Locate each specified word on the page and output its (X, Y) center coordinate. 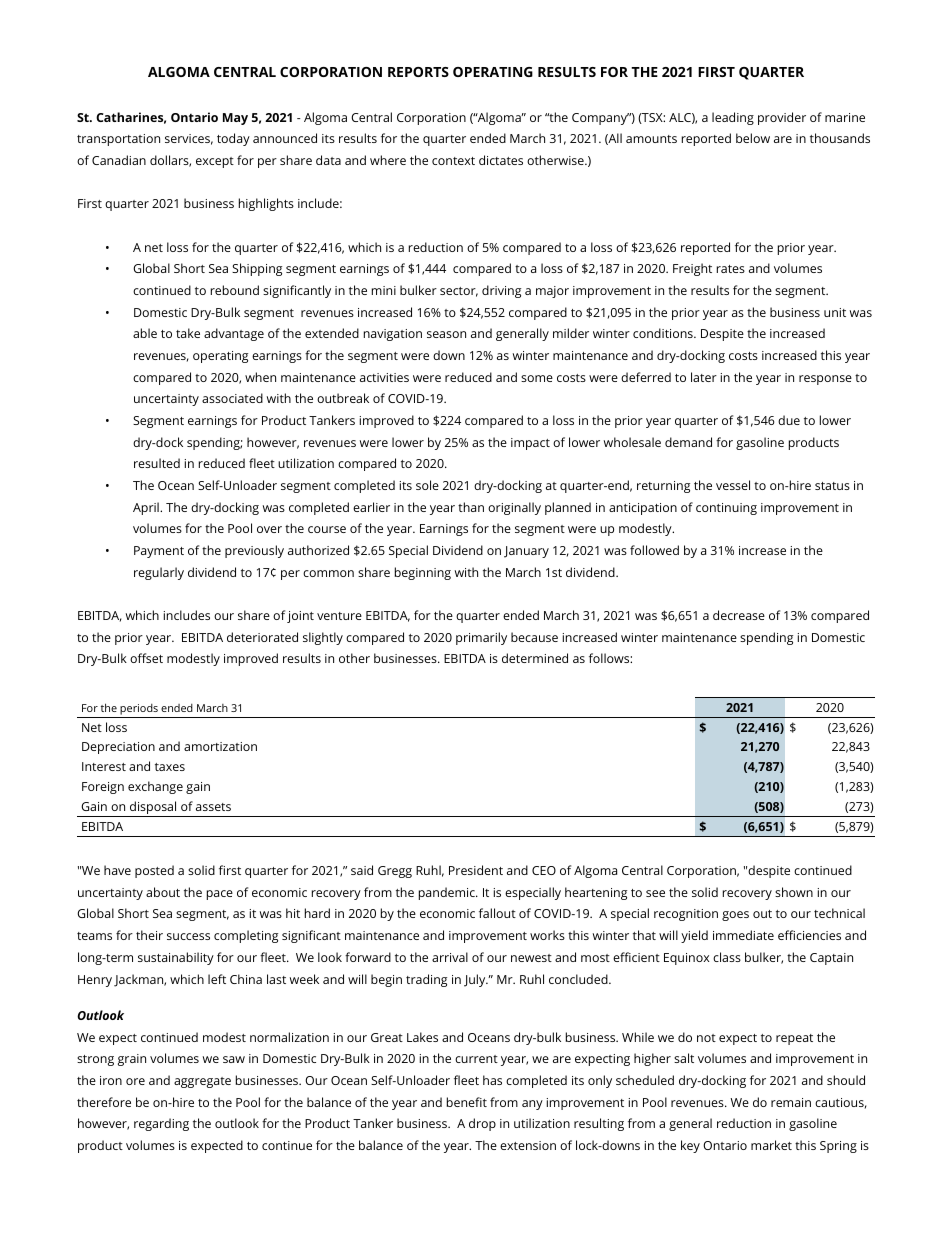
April (147, 508)
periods (139, 711)
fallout (497, 913)
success (188, 936)
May (235, 119)
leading (733, 118)
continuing (726, 509)
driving (501, 291)
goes (735, 916)
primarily (481, 638)
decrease (739, 615)
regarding (161, 1124)
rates (731, 269)
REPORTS (418, 72)
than (471, 507)
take (188, 333)
